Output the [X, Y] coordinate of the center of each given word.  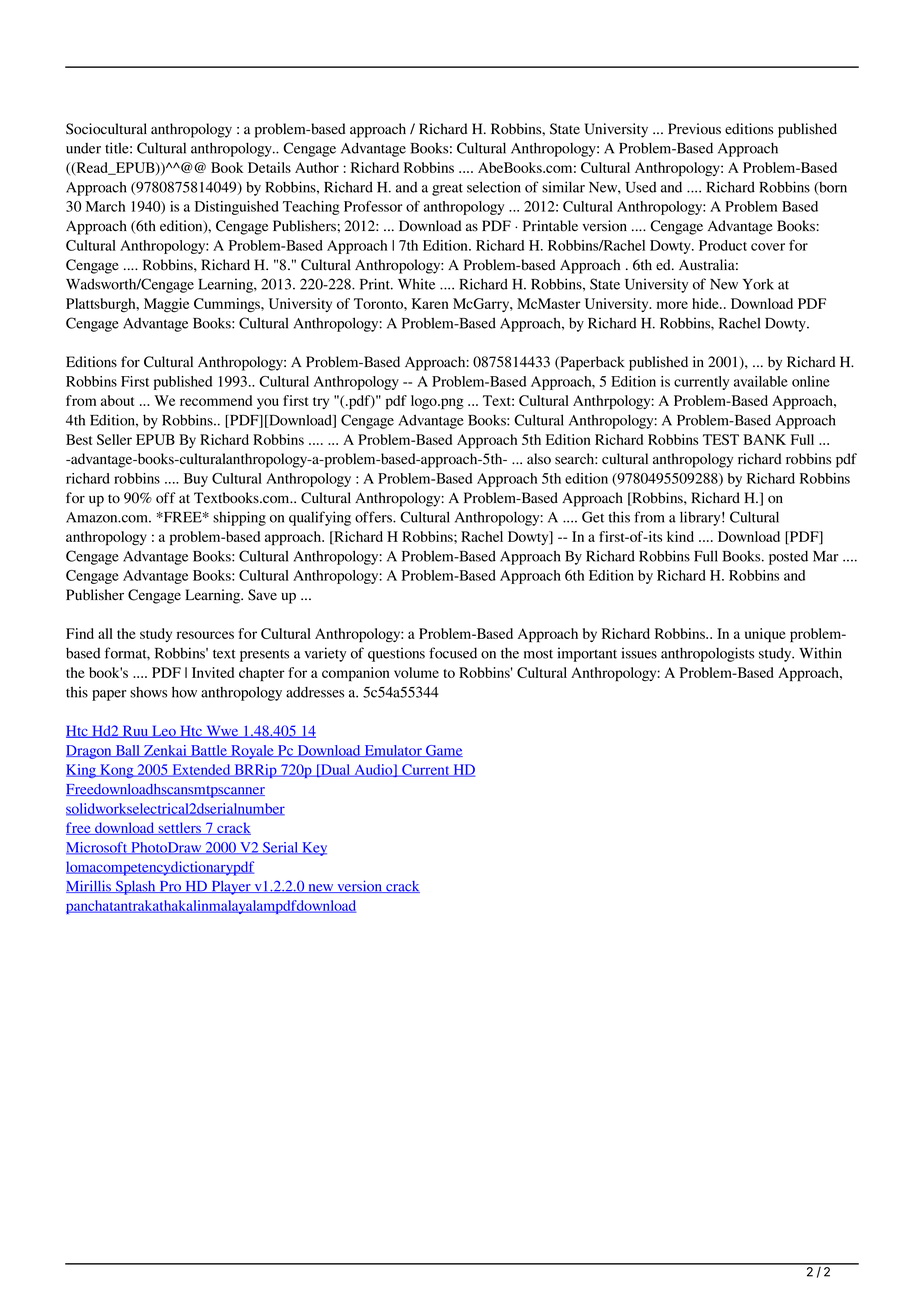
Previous [694, 129]
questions [396, 654]
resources [205, 635]
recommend [216, 400]
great [447, 189]
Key [313, 849]
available [761, 381]
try [321, 403]
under [83, 148]
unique [765, 635]
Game [443, 751]
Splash [136, 887]
